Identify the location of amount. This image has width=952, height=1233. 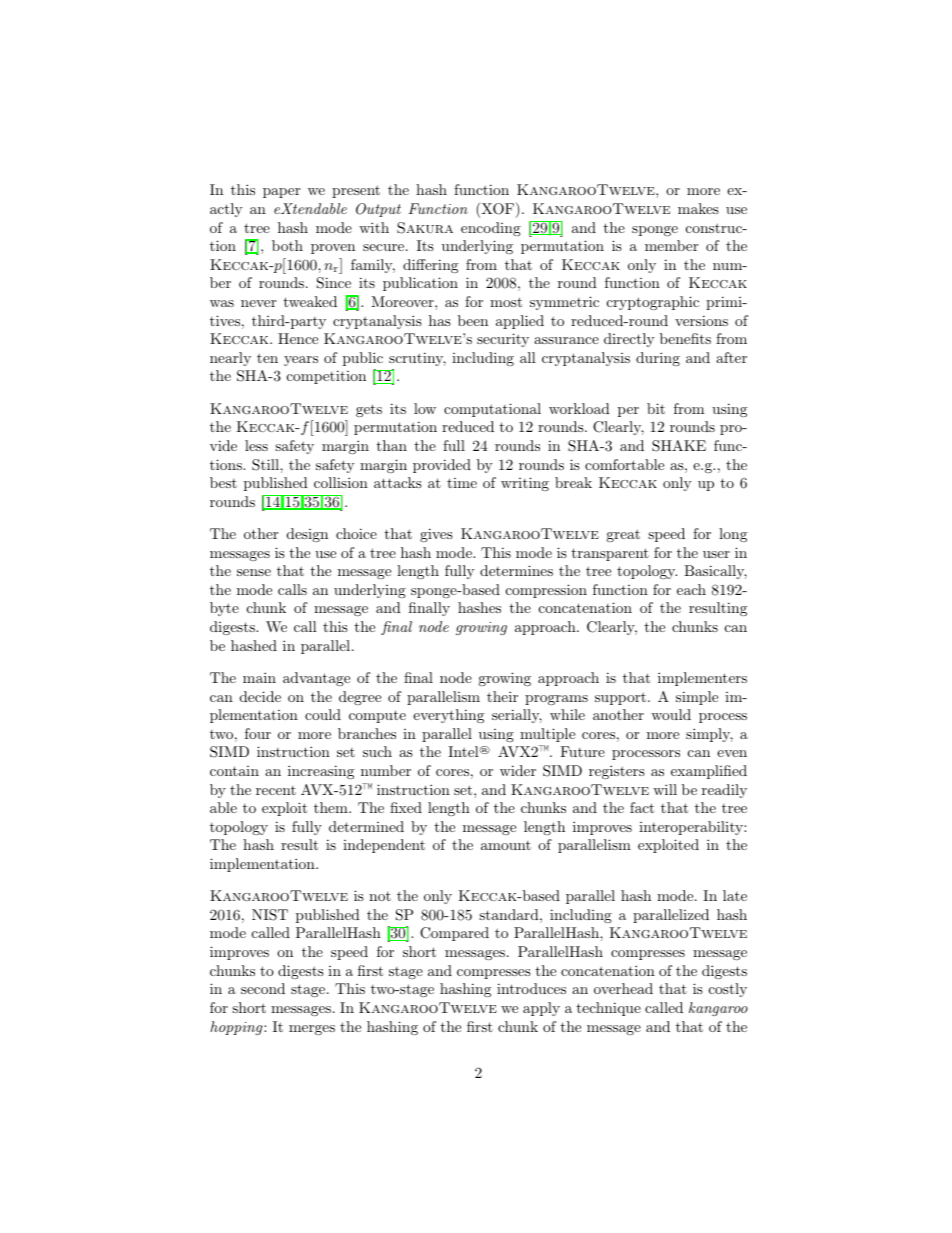
(506, 845).
